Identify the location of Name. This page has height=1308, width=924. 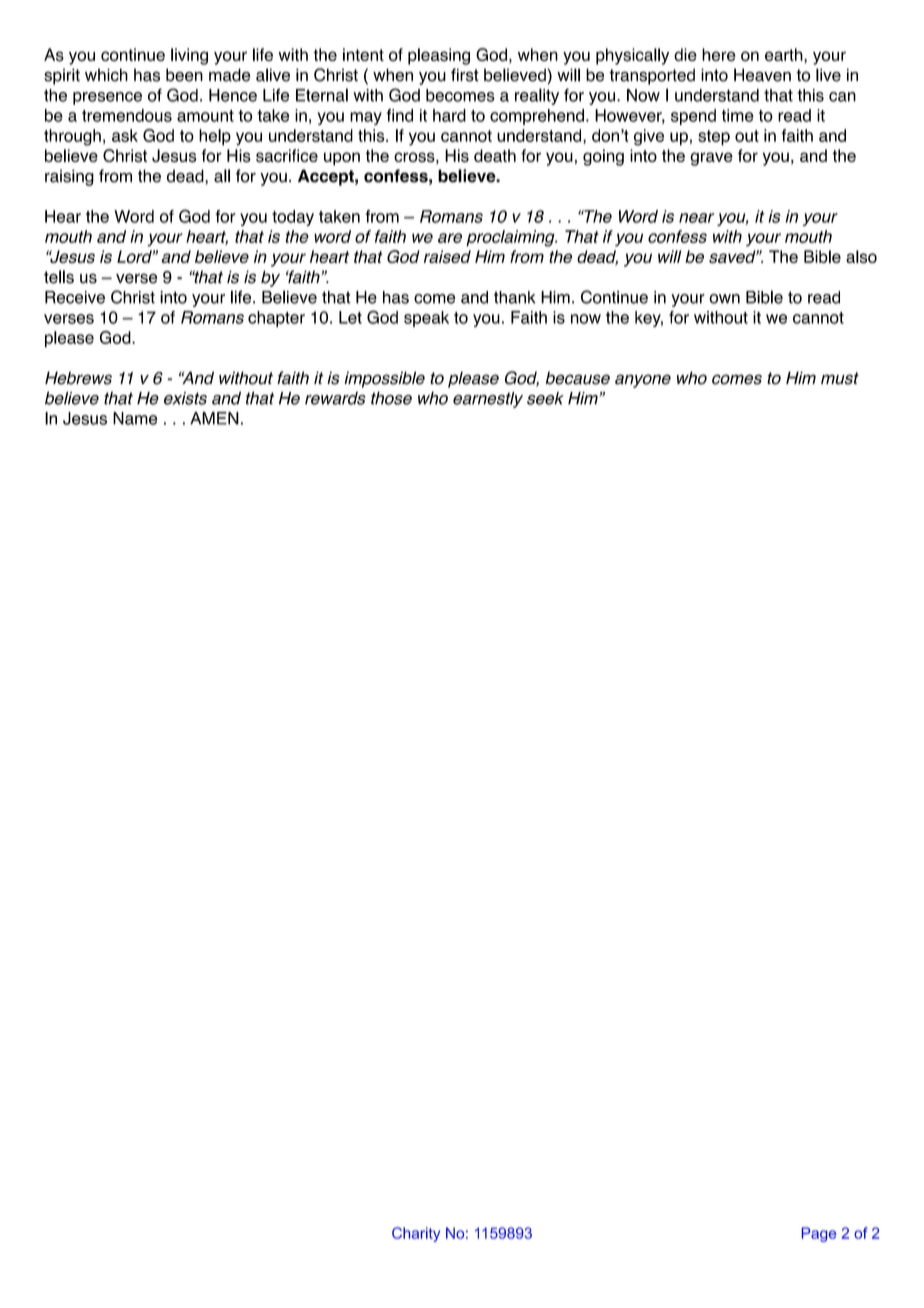
(135, 418).
